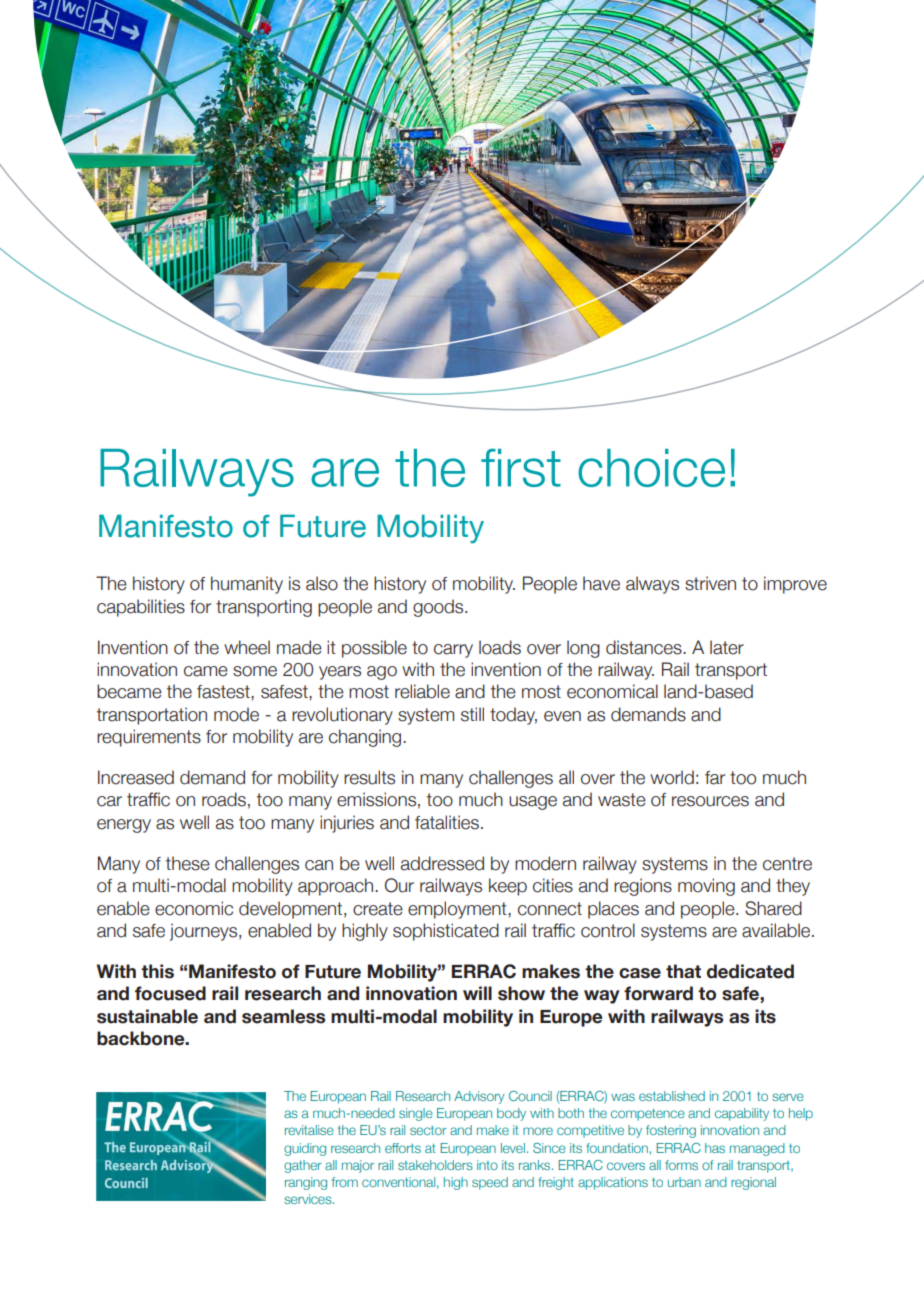  I want to click on choice, so click(651, 468).
